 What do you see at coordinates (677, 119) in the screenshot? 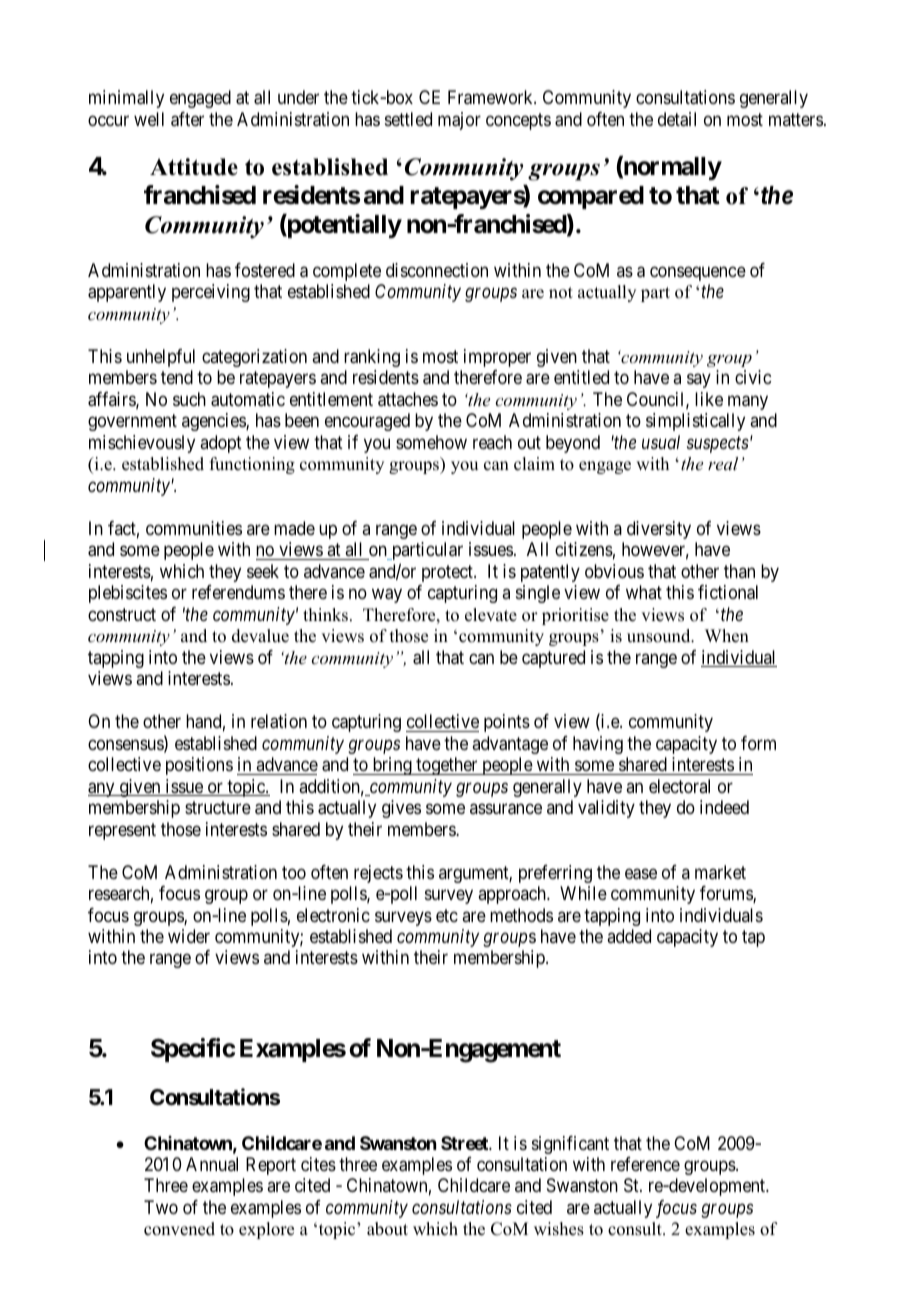
I see `detail` at bounding box center [677, 119].
